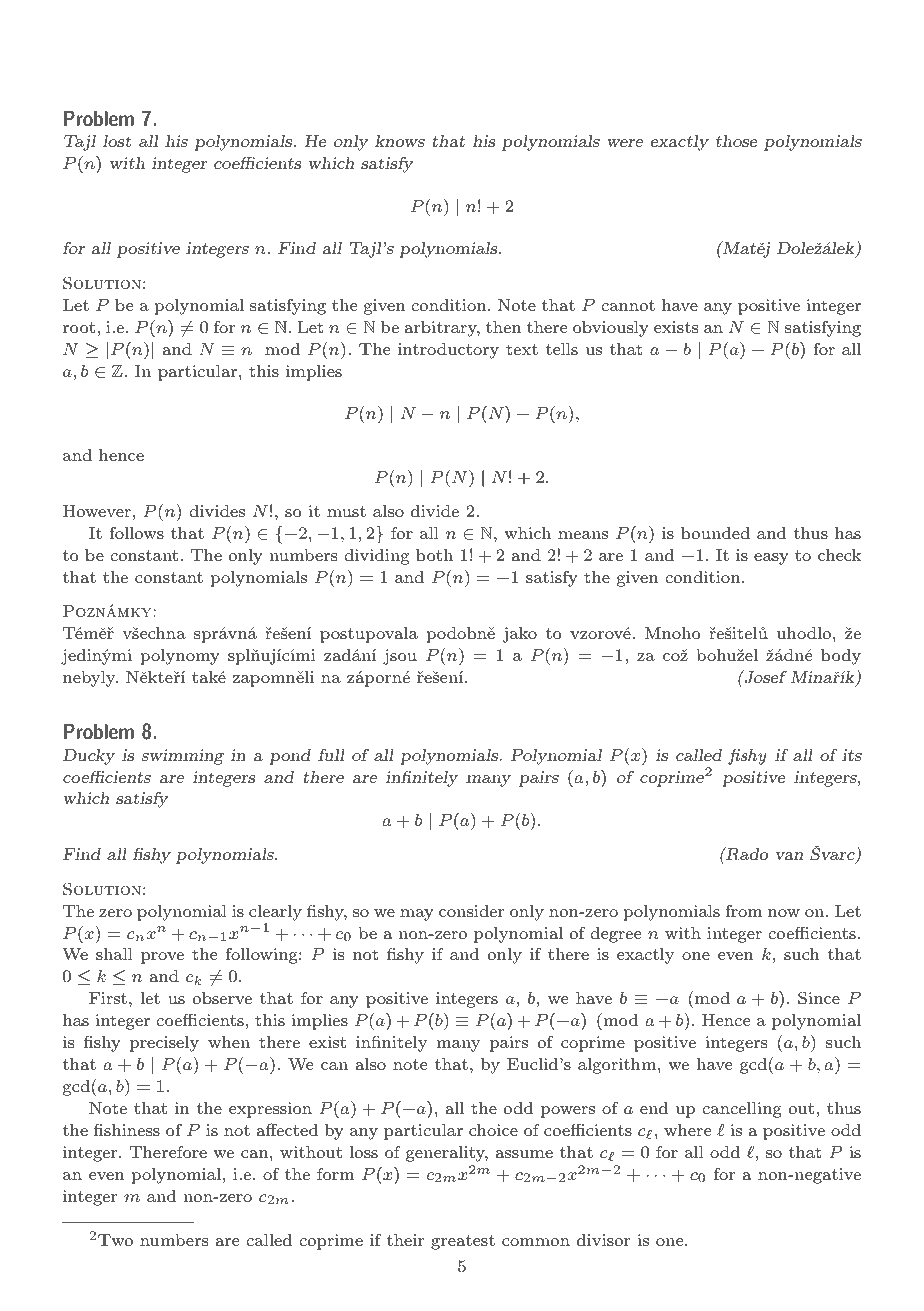 Image resolution: width=924 pixels, height=1311 pixels. Describe the element at coordinates (434, 555) in the page. I see `both` at that location.
